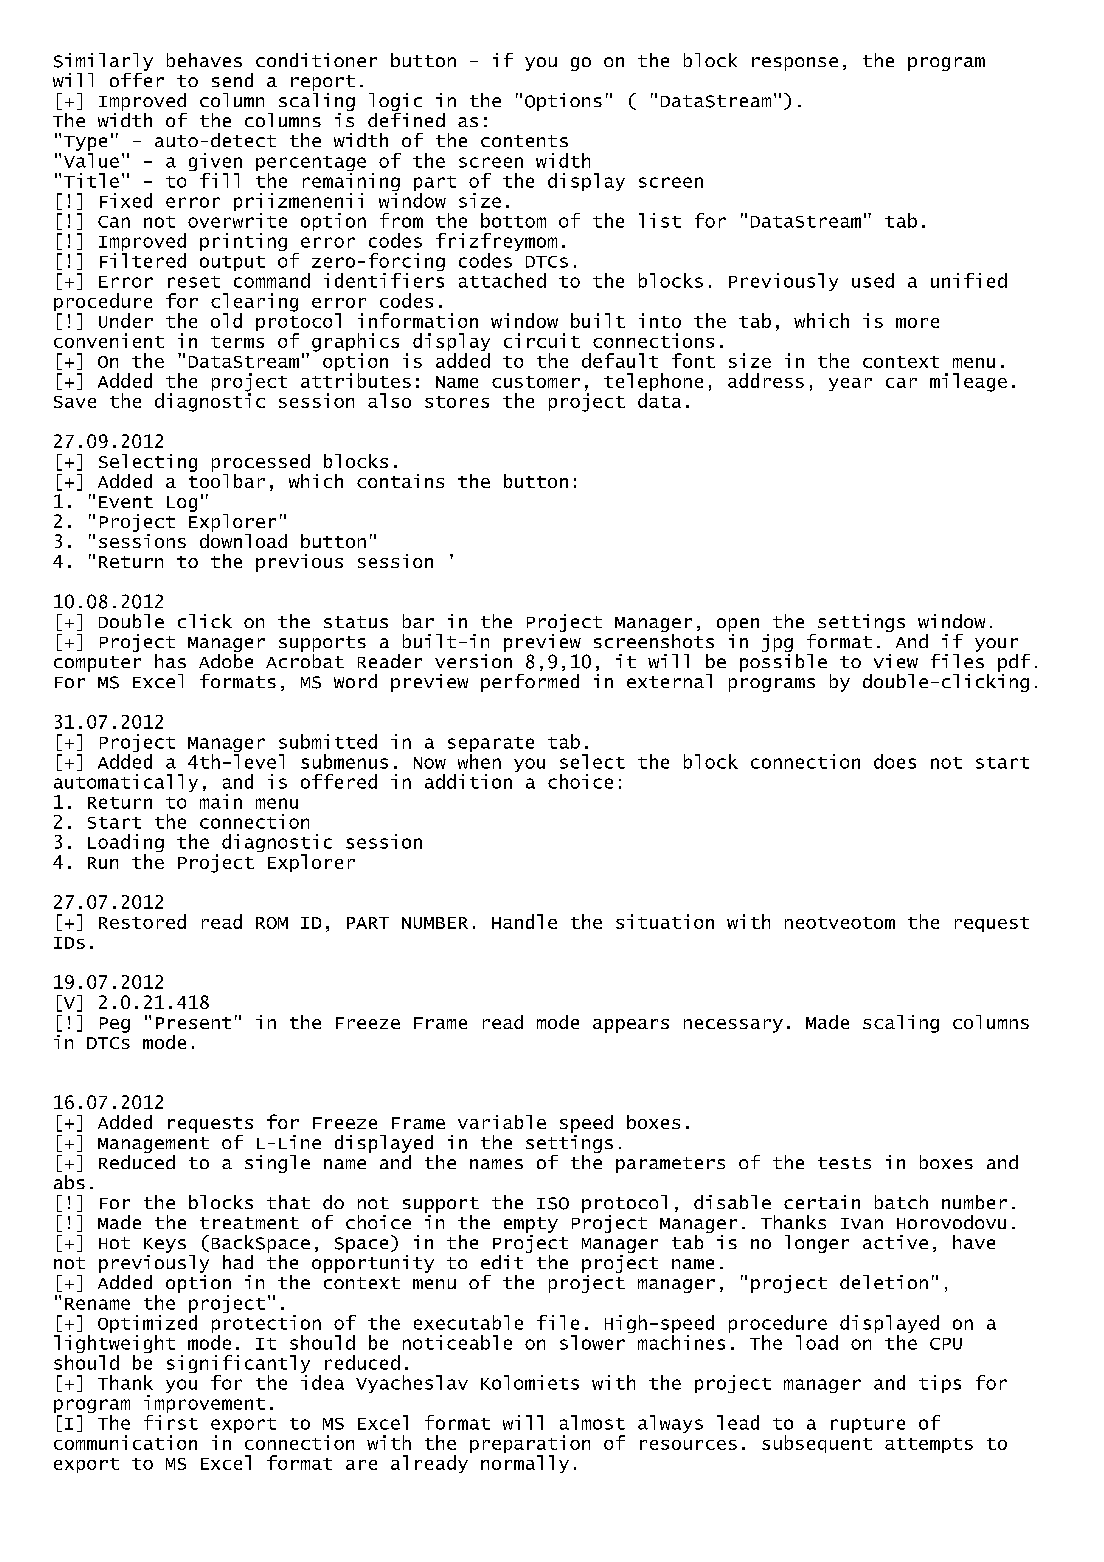 The height and width of the screenshot is (1562, 1104). What do you see at coordinates (536, 382) in the screenshot?
I see `customer` at bounding box center [536, 382].
